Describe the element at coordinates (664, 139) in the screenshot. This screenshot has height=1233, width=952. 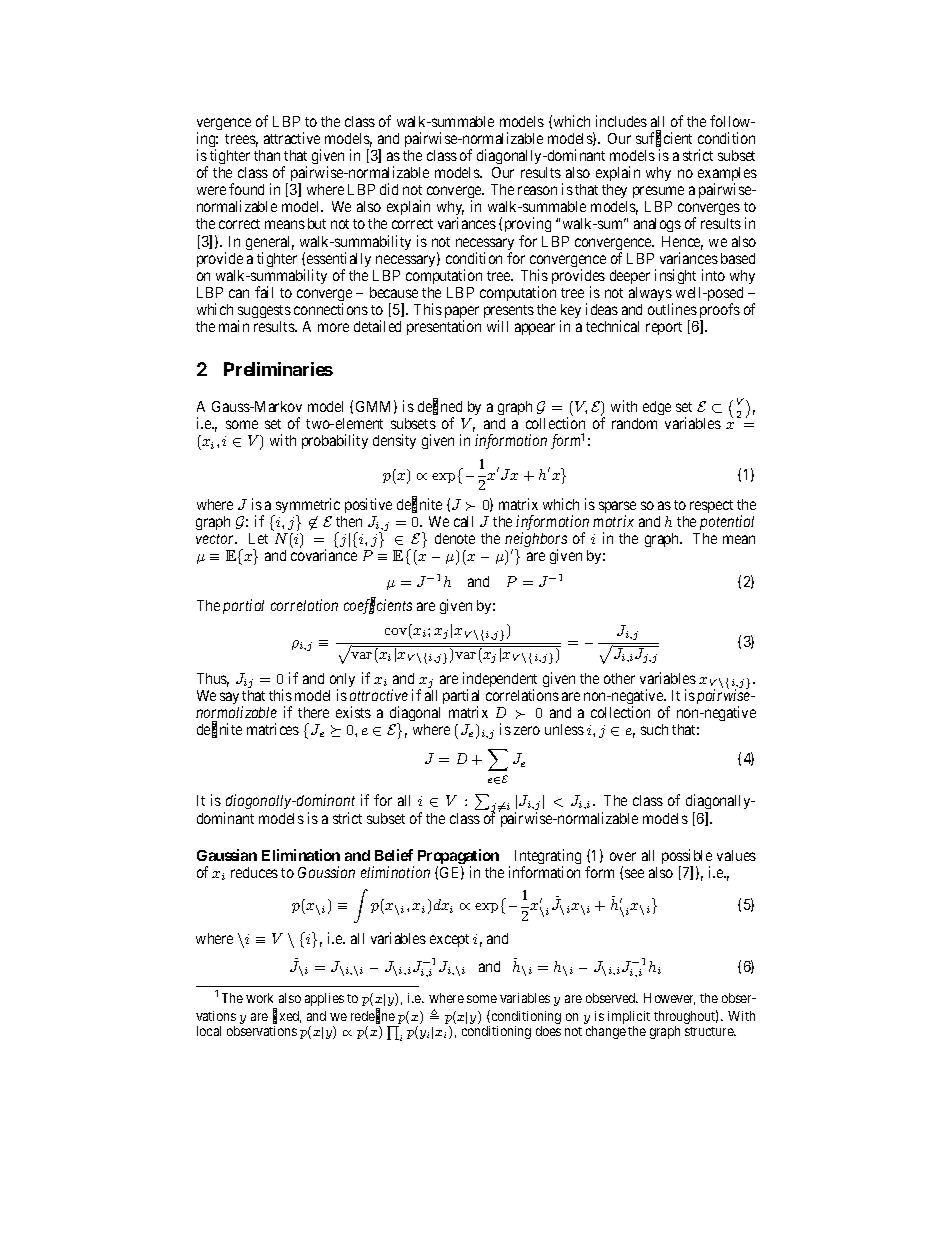
I see `sufficient` at that location.
